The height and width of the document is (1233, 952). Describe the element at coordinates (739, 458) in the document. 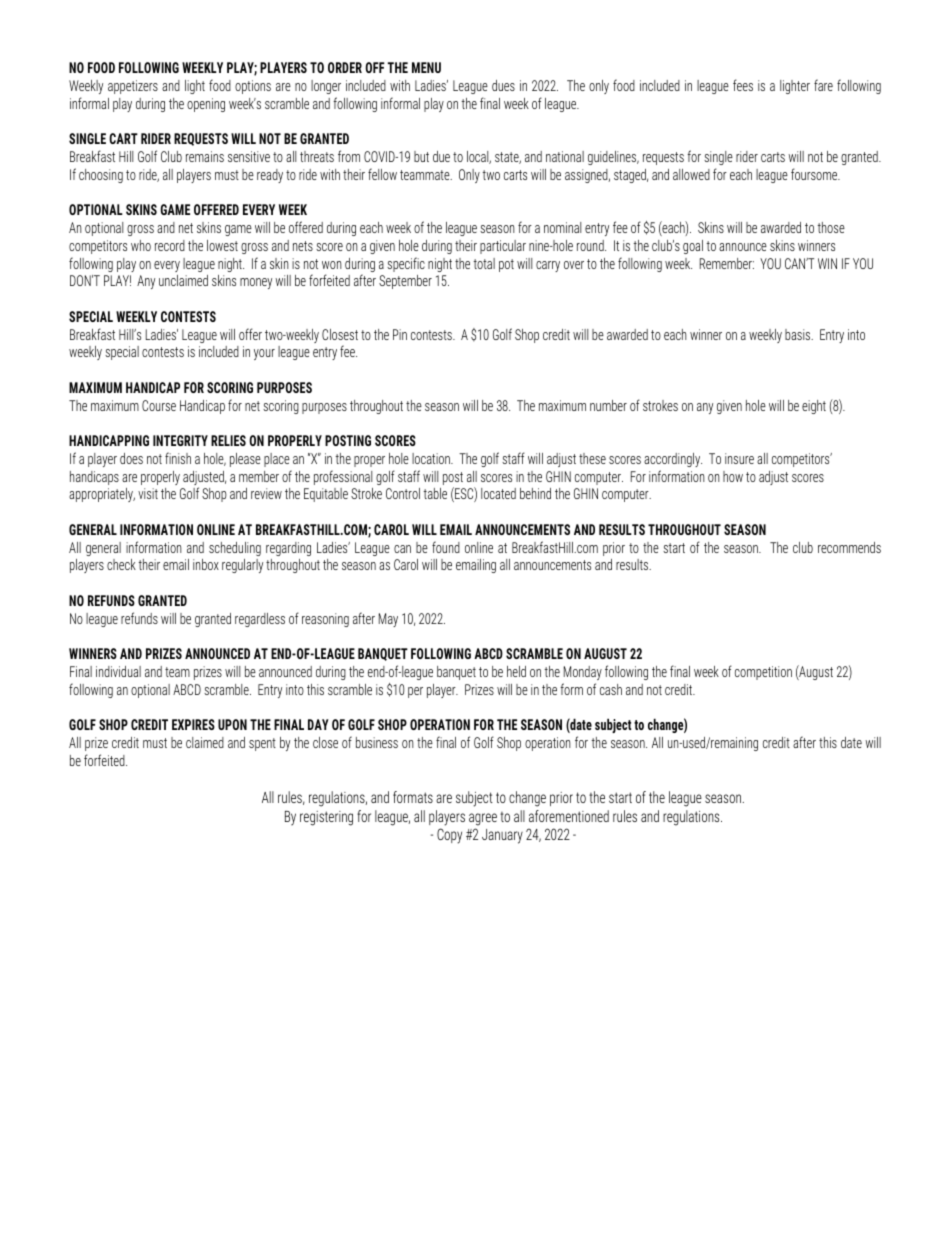

I see `insure` at that location.
